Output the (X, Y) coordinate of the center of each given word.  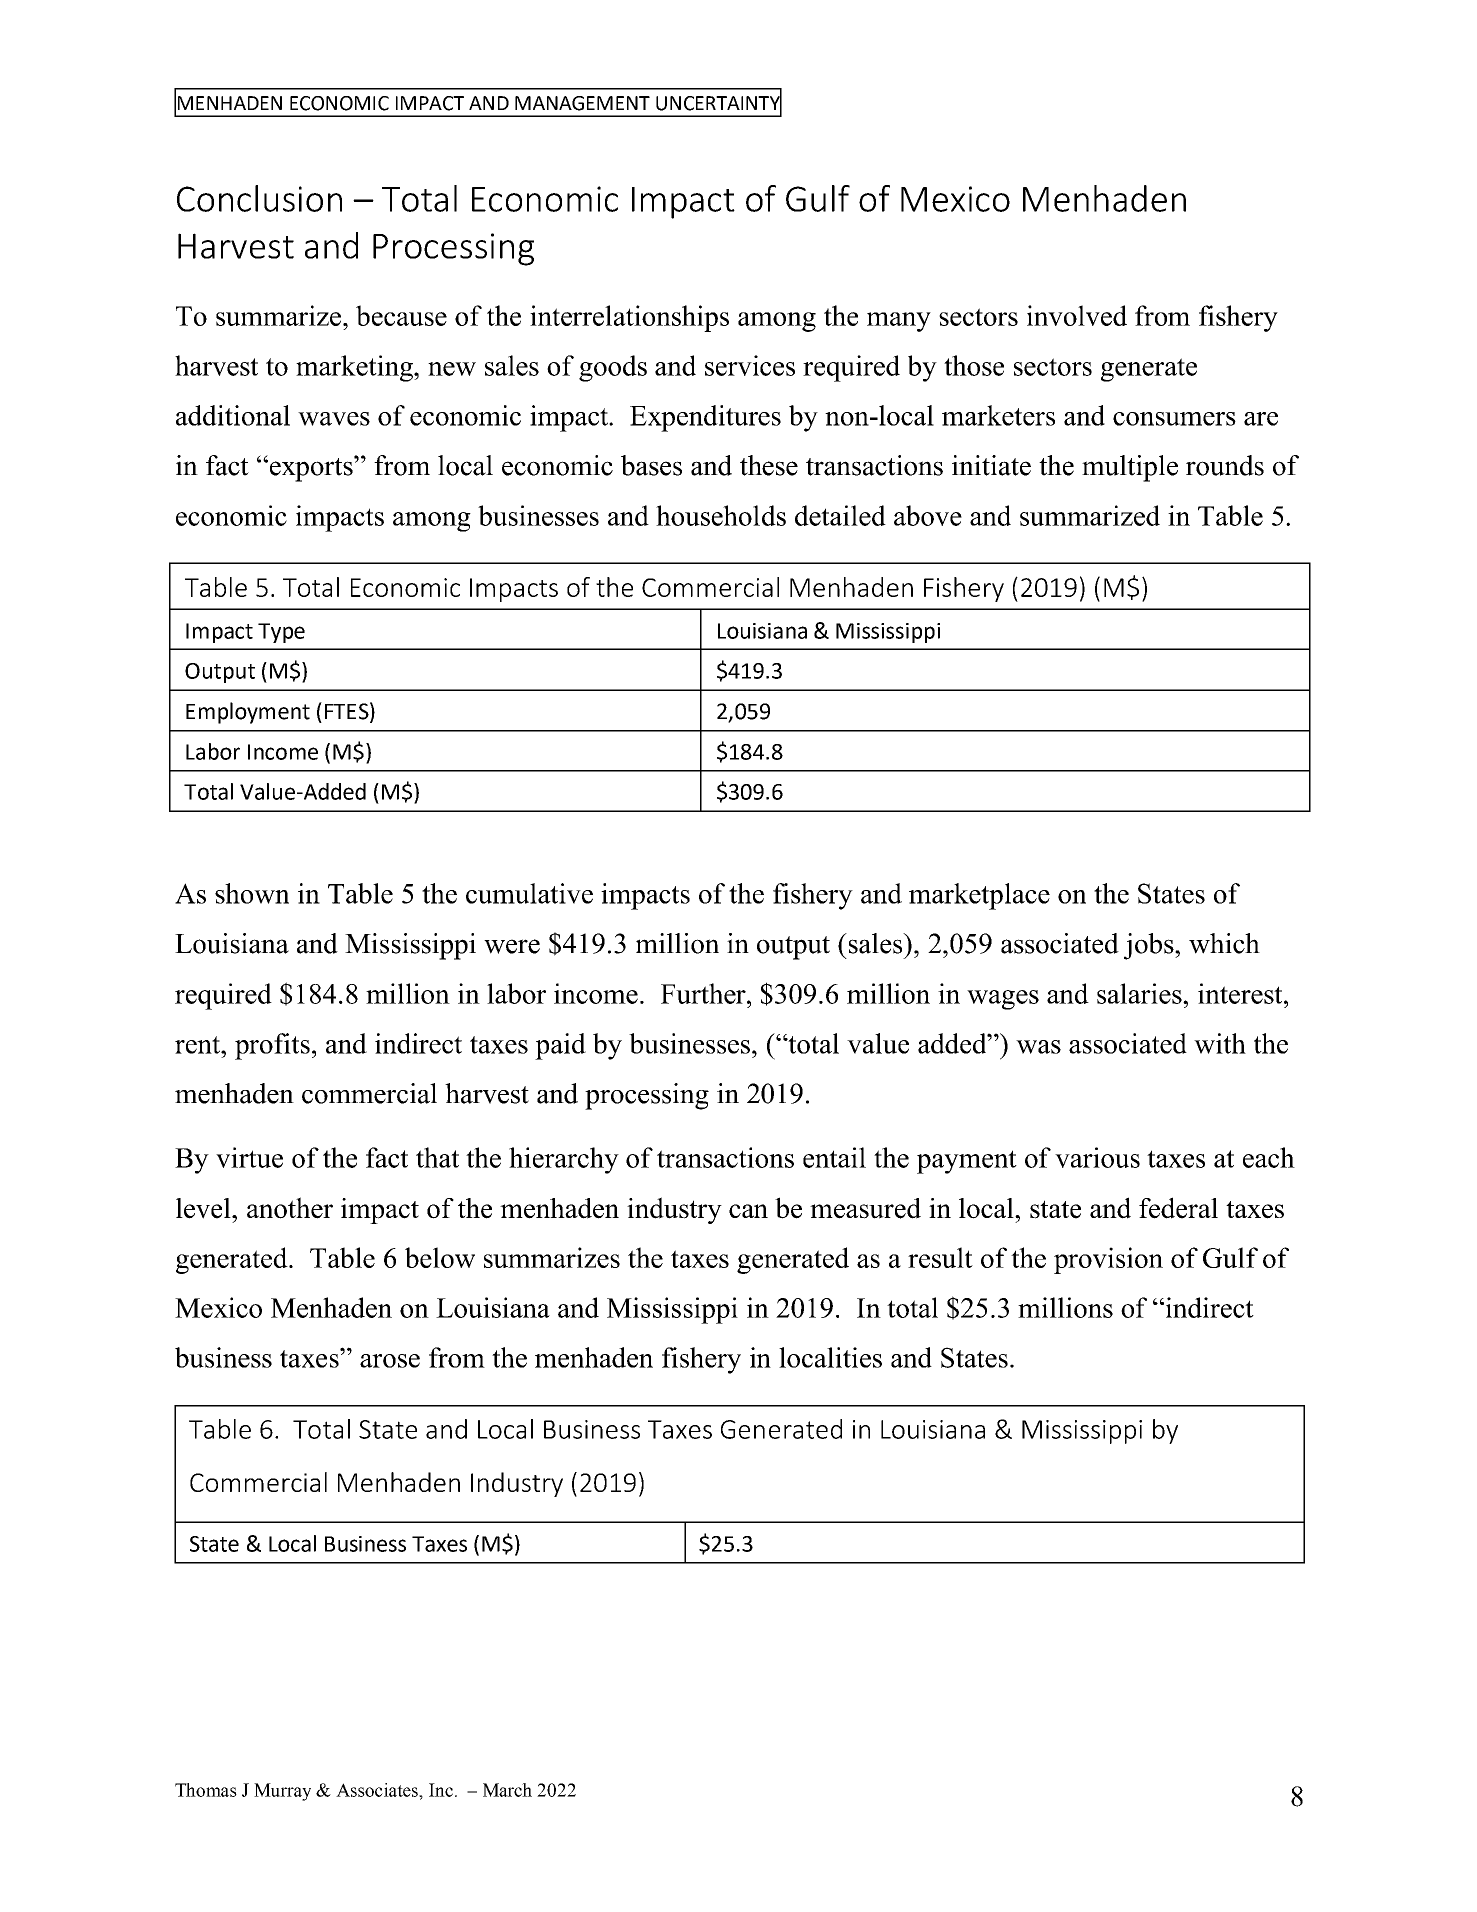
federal (1178, 1208)
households (721, 515)
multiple (1130, 468)
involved (1077, 315)
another (290, 1208)
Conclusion (259, 198)
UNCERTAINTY (719, 103)
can (748, 1211)
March (507, 1790)
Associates (378, 1790)
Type (281, 633)
